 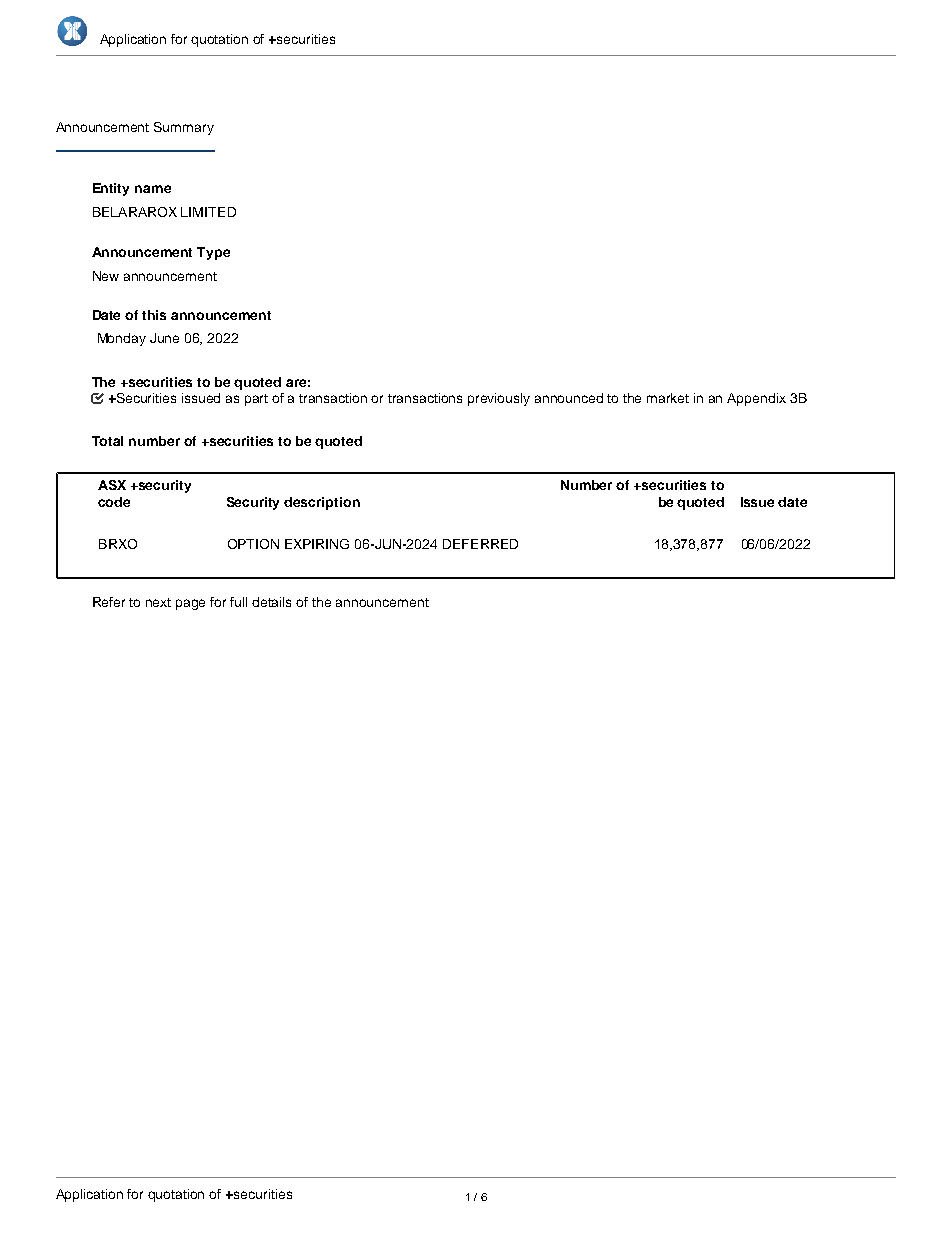 I want to click on Total, so click(x=107, y=441).
